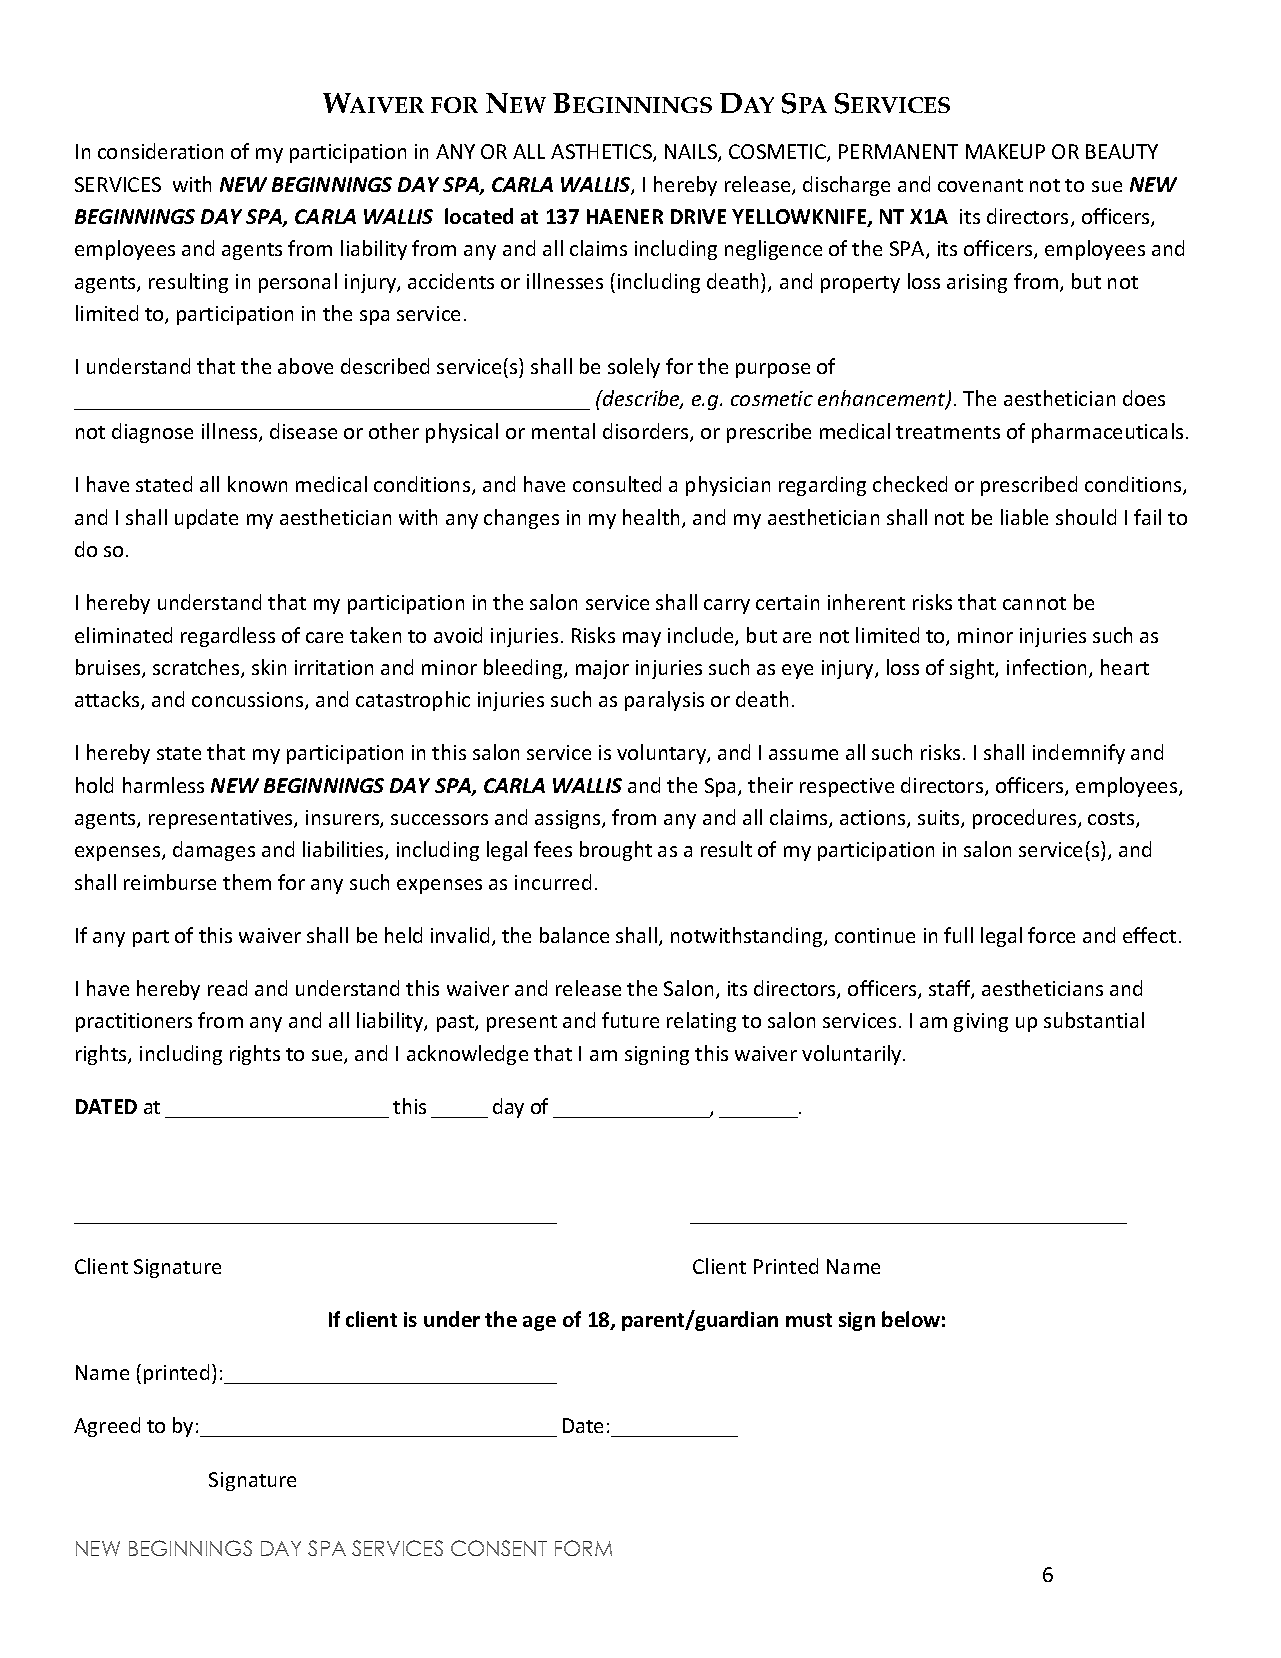 This screenshot has height=1658, width=1281. Describe the element at coordinates (160, 151) in the screenshot. I see `consideration` at that location.
